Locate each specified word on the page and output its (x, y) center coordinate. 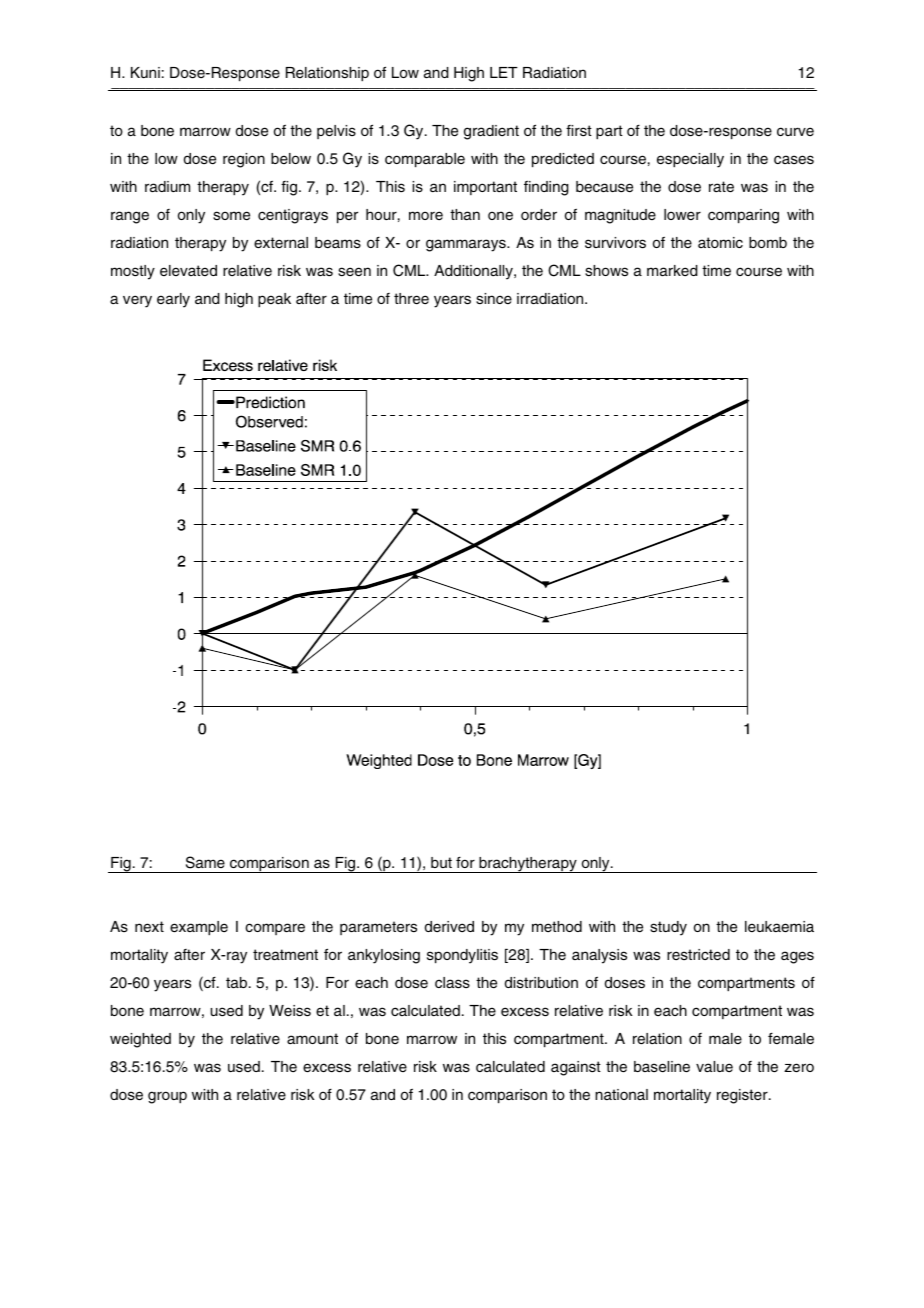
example (199, 928)
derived (449, 926)
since (494, 298)
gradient (491, 132)
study (668, 928)
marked (672, 270)
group (167, 1097)
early (173, 300)
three (411, 298)
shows (606, 270)
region (244, 160)
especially (690, 160)
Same (205, 862)
